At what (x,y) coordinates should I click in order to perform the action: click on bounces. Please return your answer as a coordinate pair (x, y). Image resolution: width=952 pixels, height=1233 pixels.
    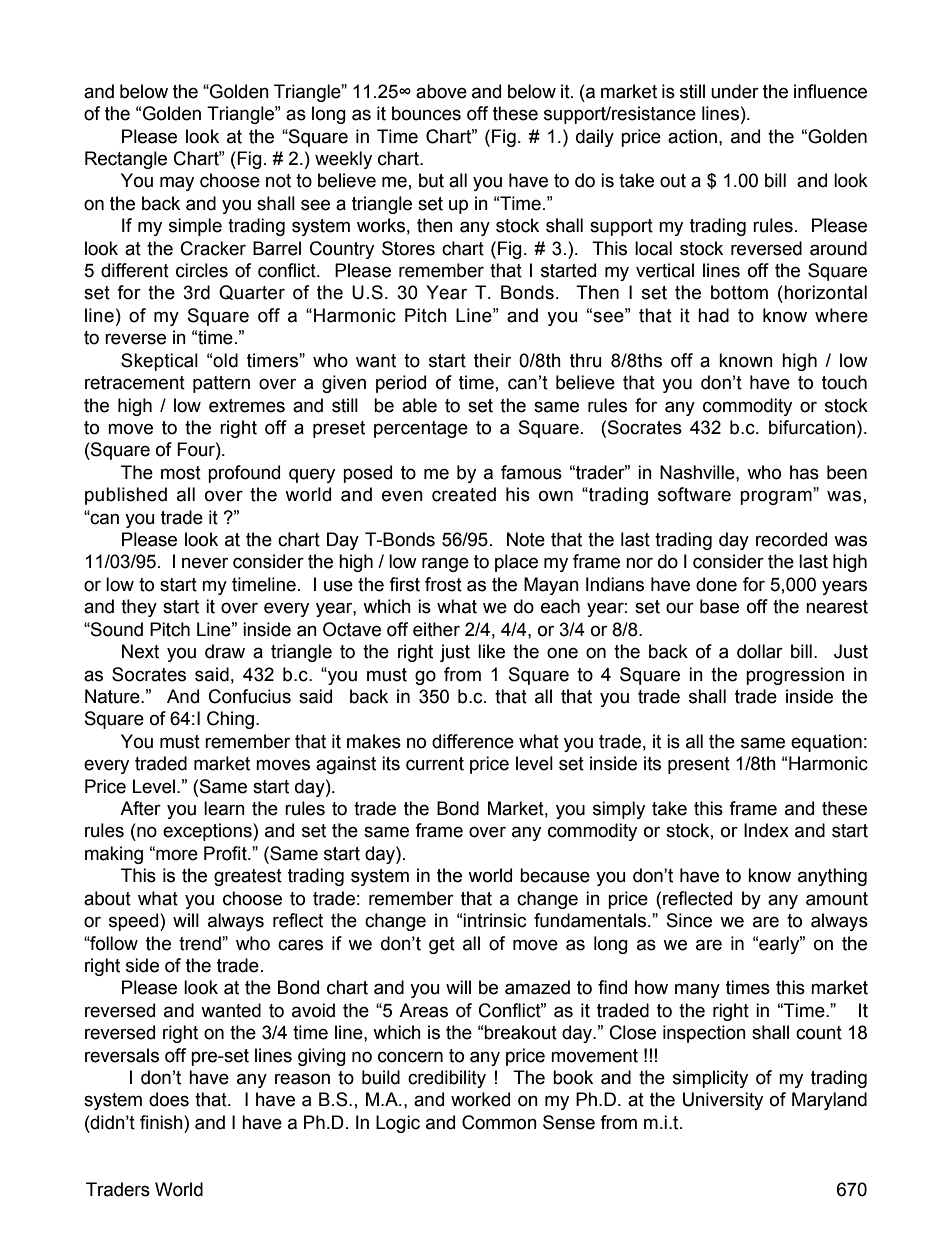
    Looking at the image, I should click on (426, 113).
